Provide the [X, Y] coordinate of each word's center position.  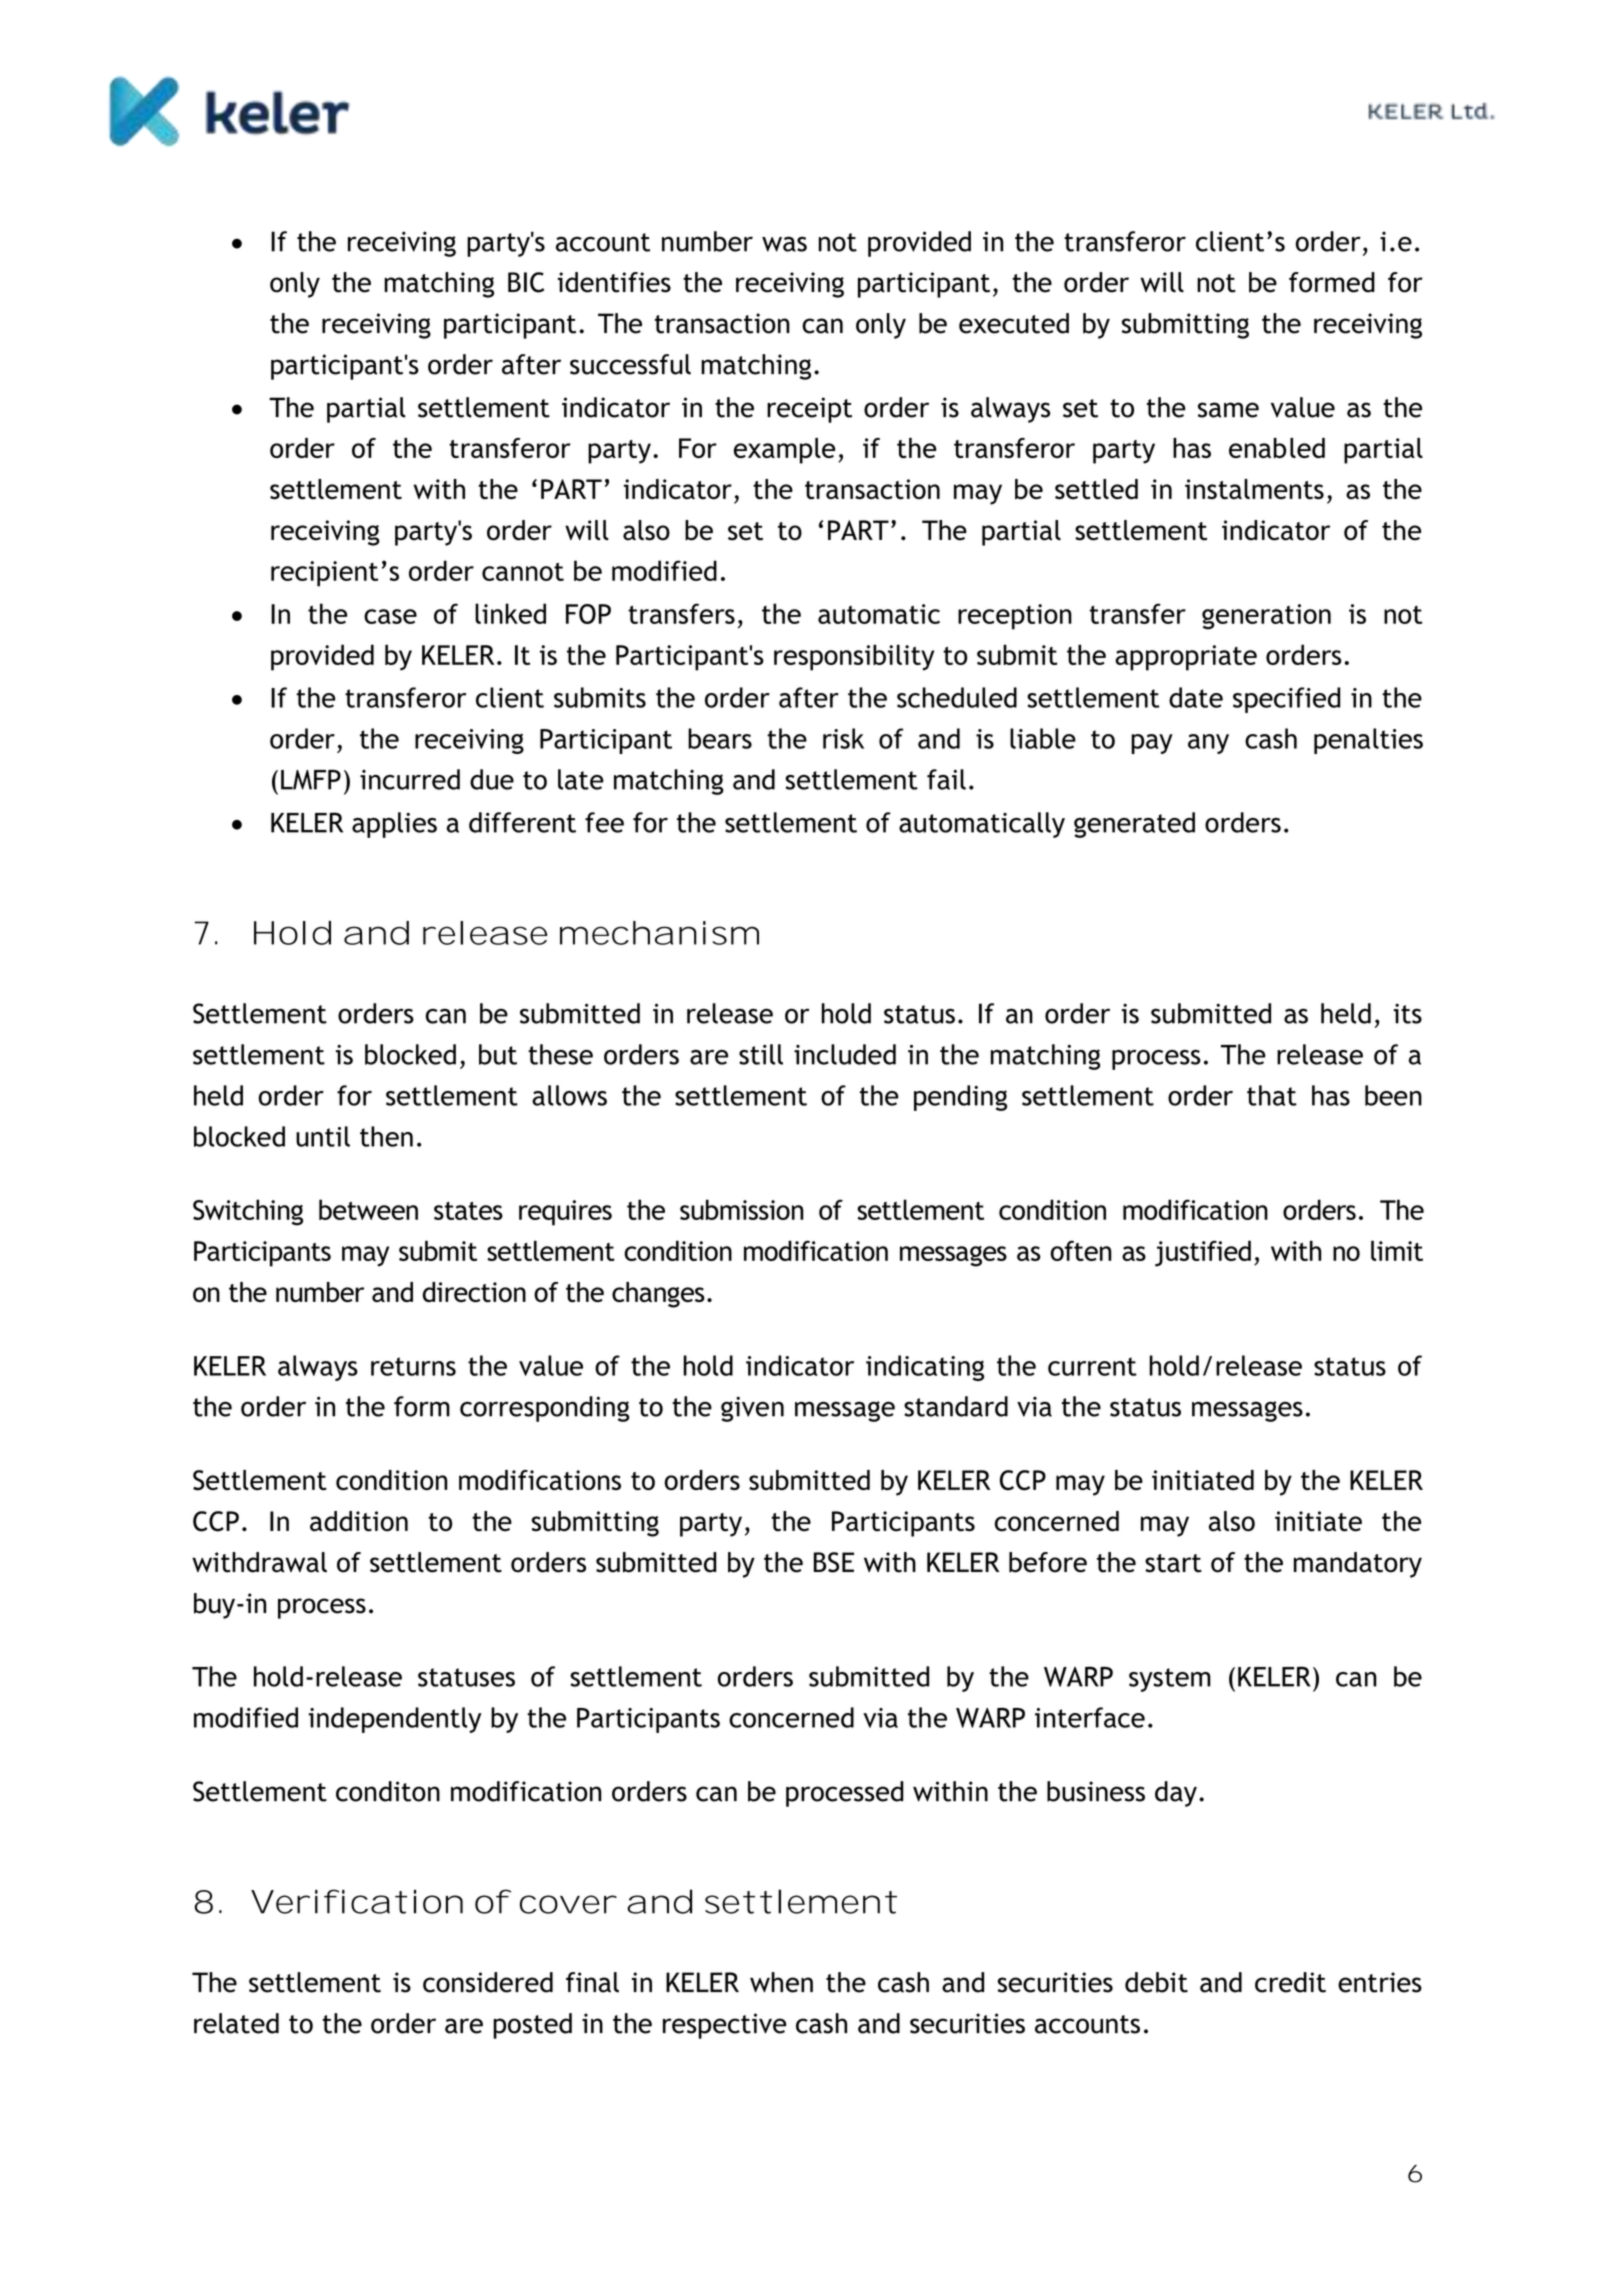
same [1228, 410]
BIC [526, 282]
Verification [355, 1901]
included [845, 1054]
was [784, 244]
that [1272, 1095]
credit [1290, 1982]
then [386, 1136]
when [781, 1982]
